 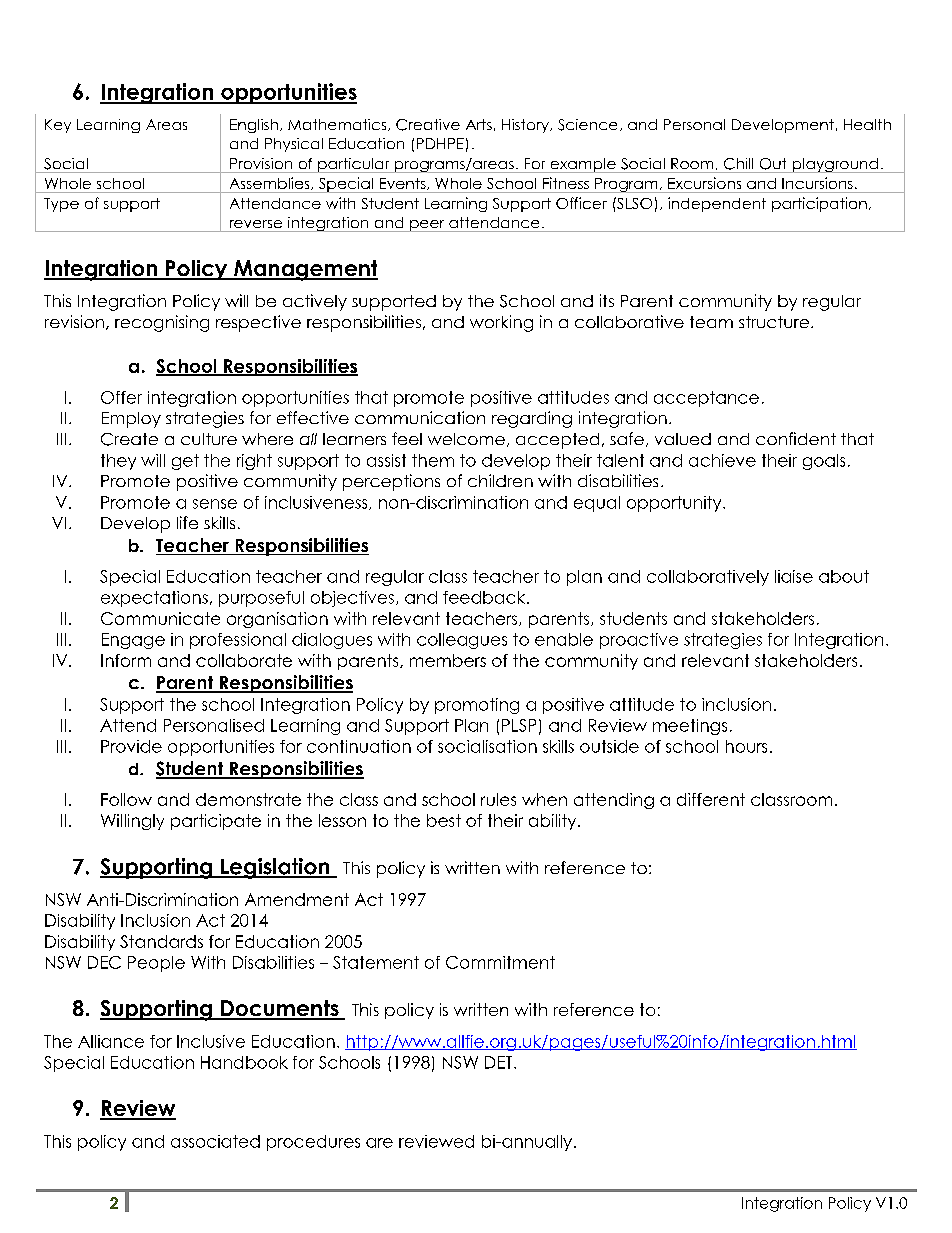 What do you see at coordinates (215, 1141) in the screenshot?
I see `associated` at bounding box center [215, 1141].
